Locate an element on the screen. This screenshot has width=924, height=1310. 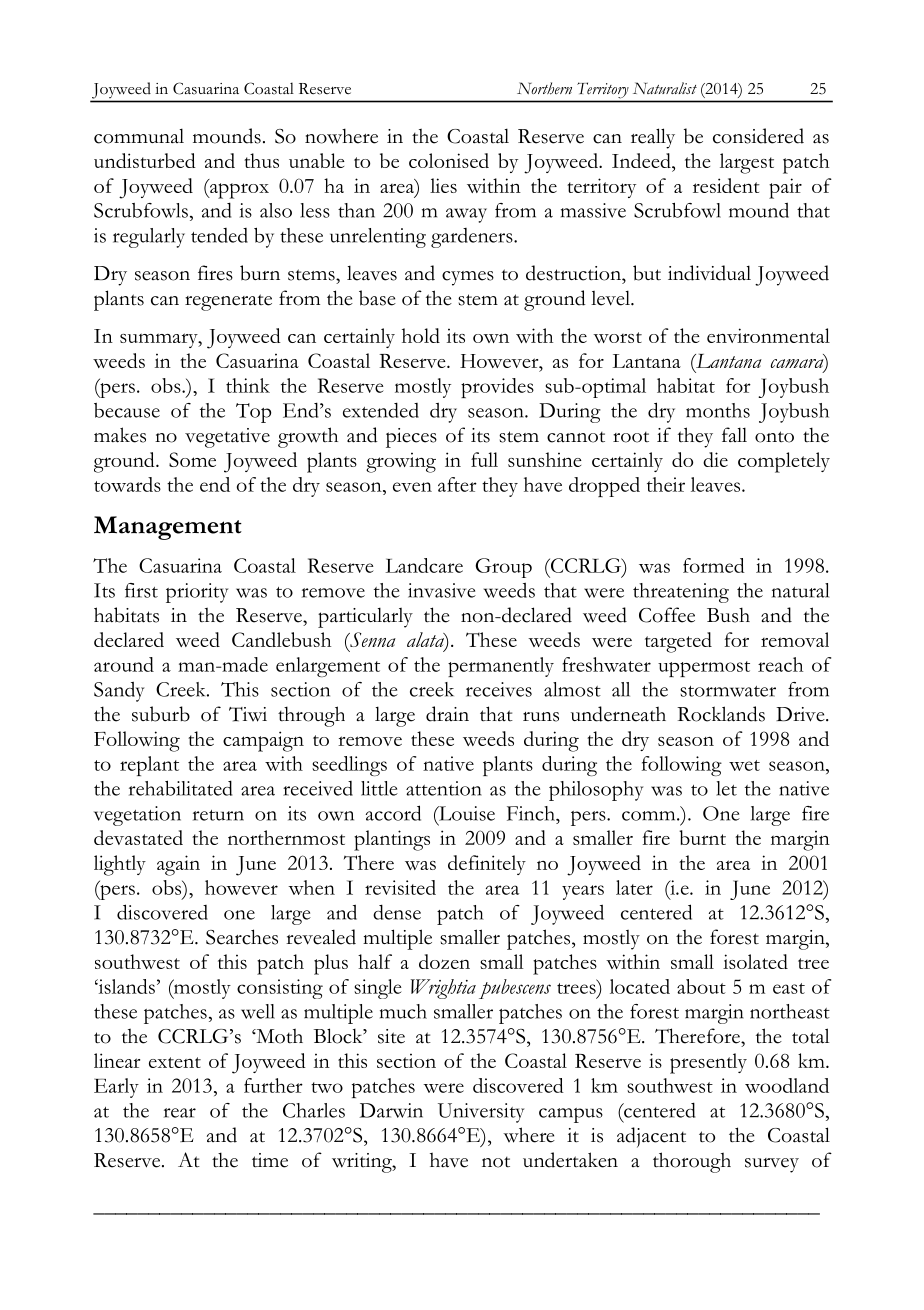
colonised is located at coordinates (449, 160).
